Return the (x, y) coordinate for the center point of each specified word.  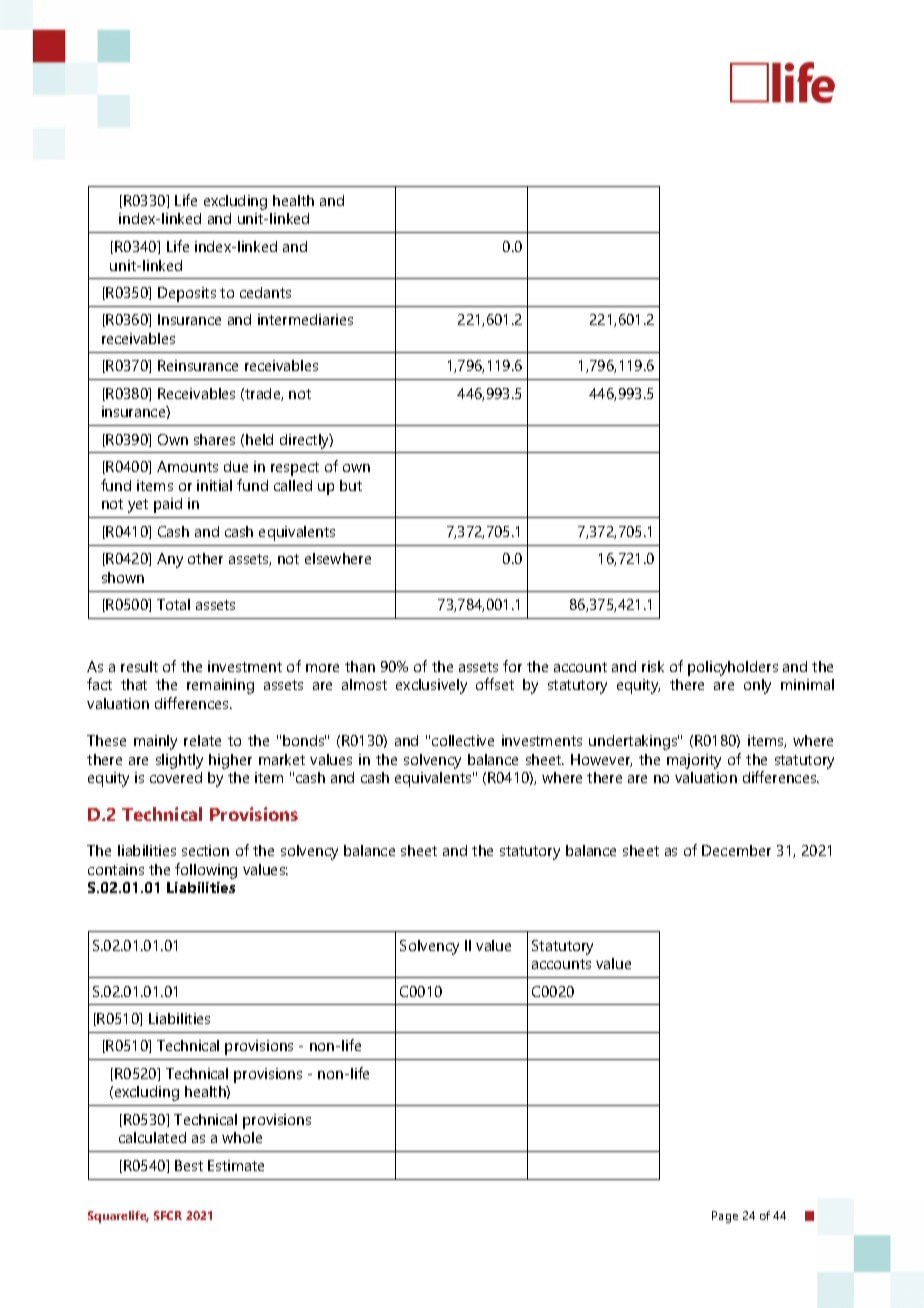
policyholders (733, 668)
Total (173, 604)
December (736, 850)
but (351, 485)
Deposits (187, 294)
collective (463, 740)
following (206, 871)
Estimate (236, 1165)
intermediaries (305, 319)
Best (189, 1165)
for (512, 666)
